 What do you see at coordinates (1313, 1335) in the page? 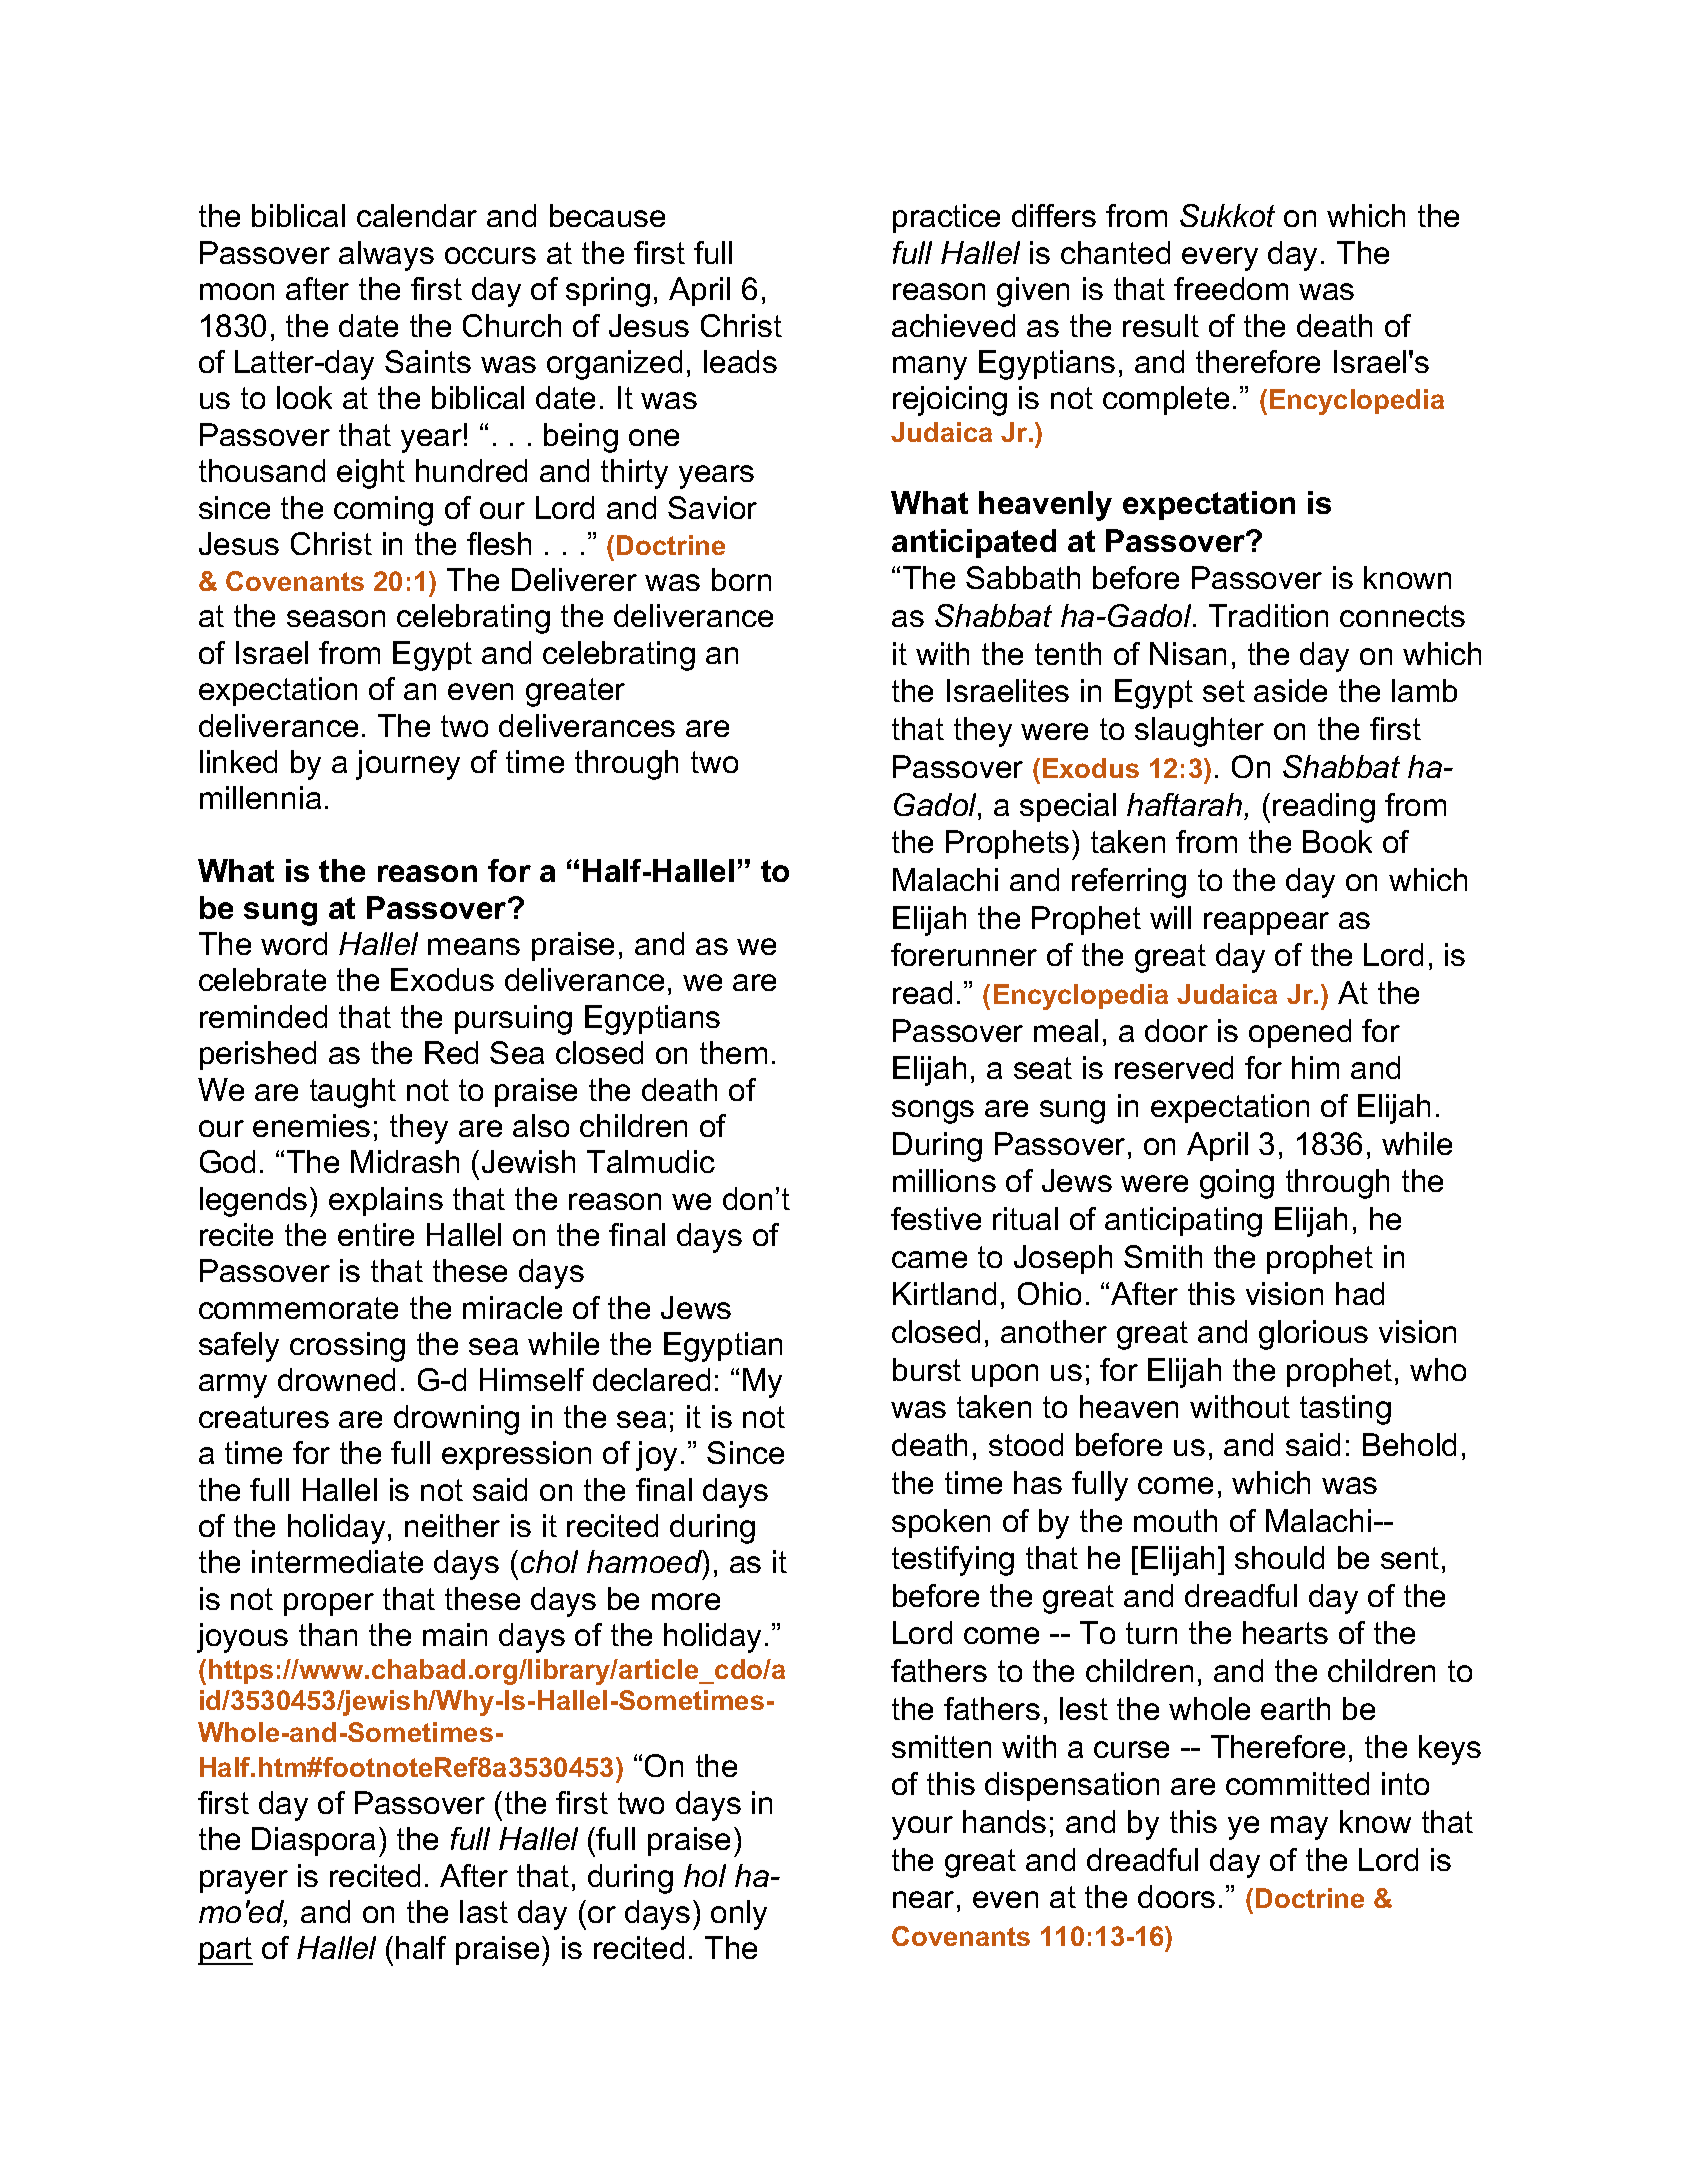
I see `glorious` at bounding box center [1313, 1335].
